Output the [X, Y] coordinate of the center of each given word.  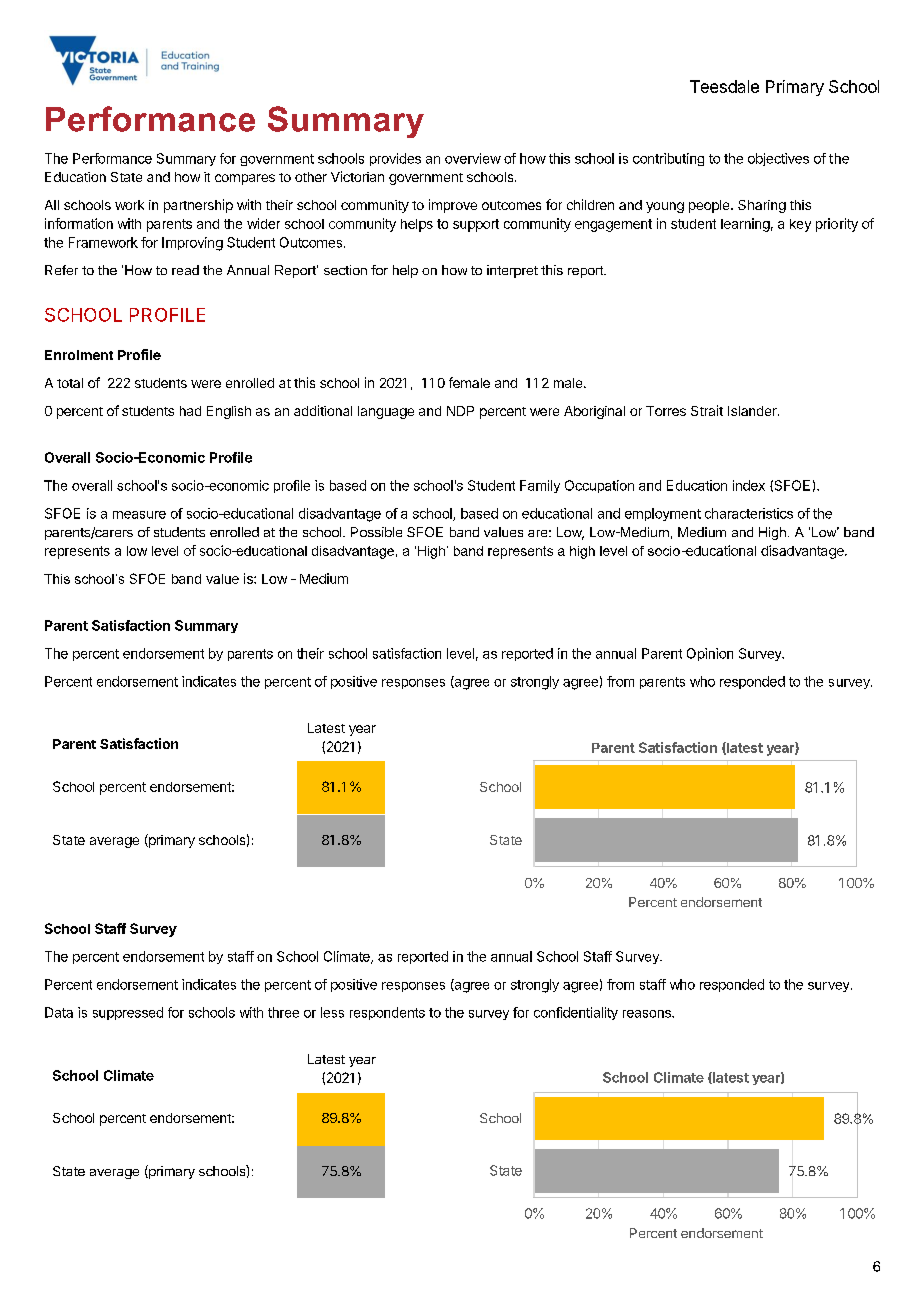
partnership [198, 206]
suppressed [128, 1013]
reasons [648, 1014]
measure [139, 515]
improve [453, 206]
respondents [387, 1013]
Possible [376, 532]
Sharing [762, 206]
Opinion [710, 654]
